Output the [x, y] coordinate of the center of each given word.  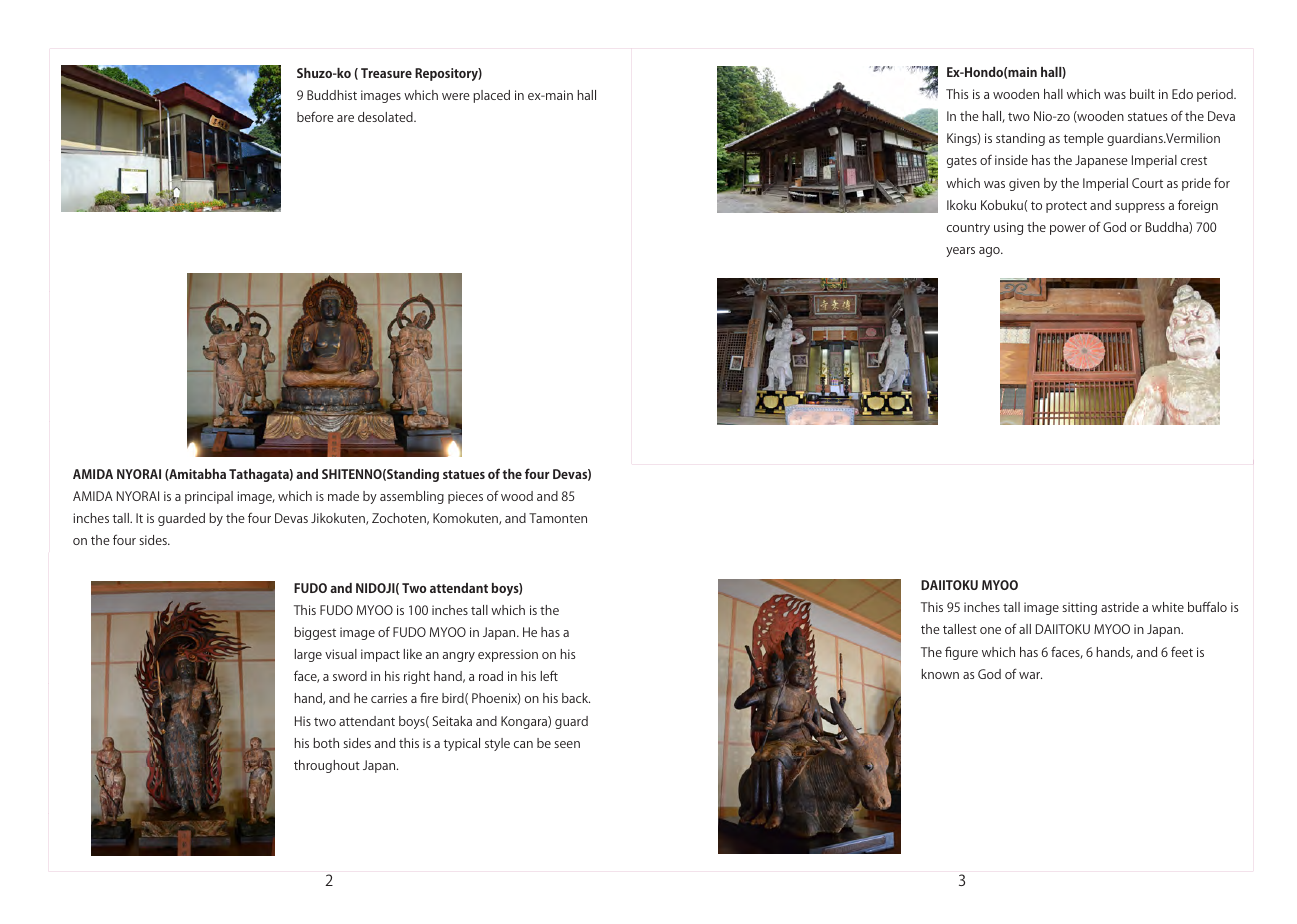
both [326, 743]
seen [567, 744]
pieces [465, 497]
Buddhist [332, 95]
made [343, 496]
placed [491, 96]
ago [990, 252]
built [1142, 94]
